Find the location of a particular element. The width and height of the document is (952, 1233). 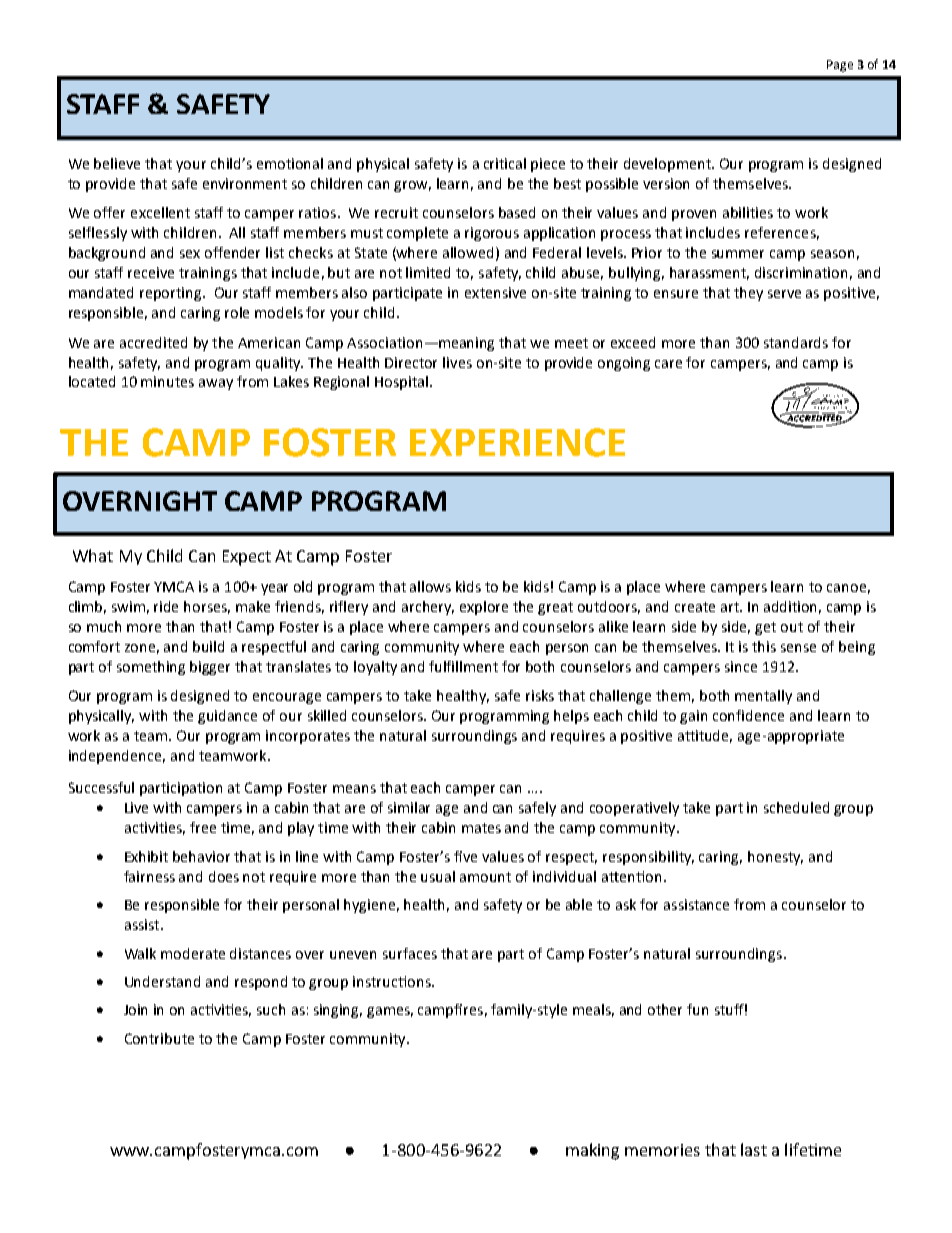

last is located at coordinates (754, 1149).
